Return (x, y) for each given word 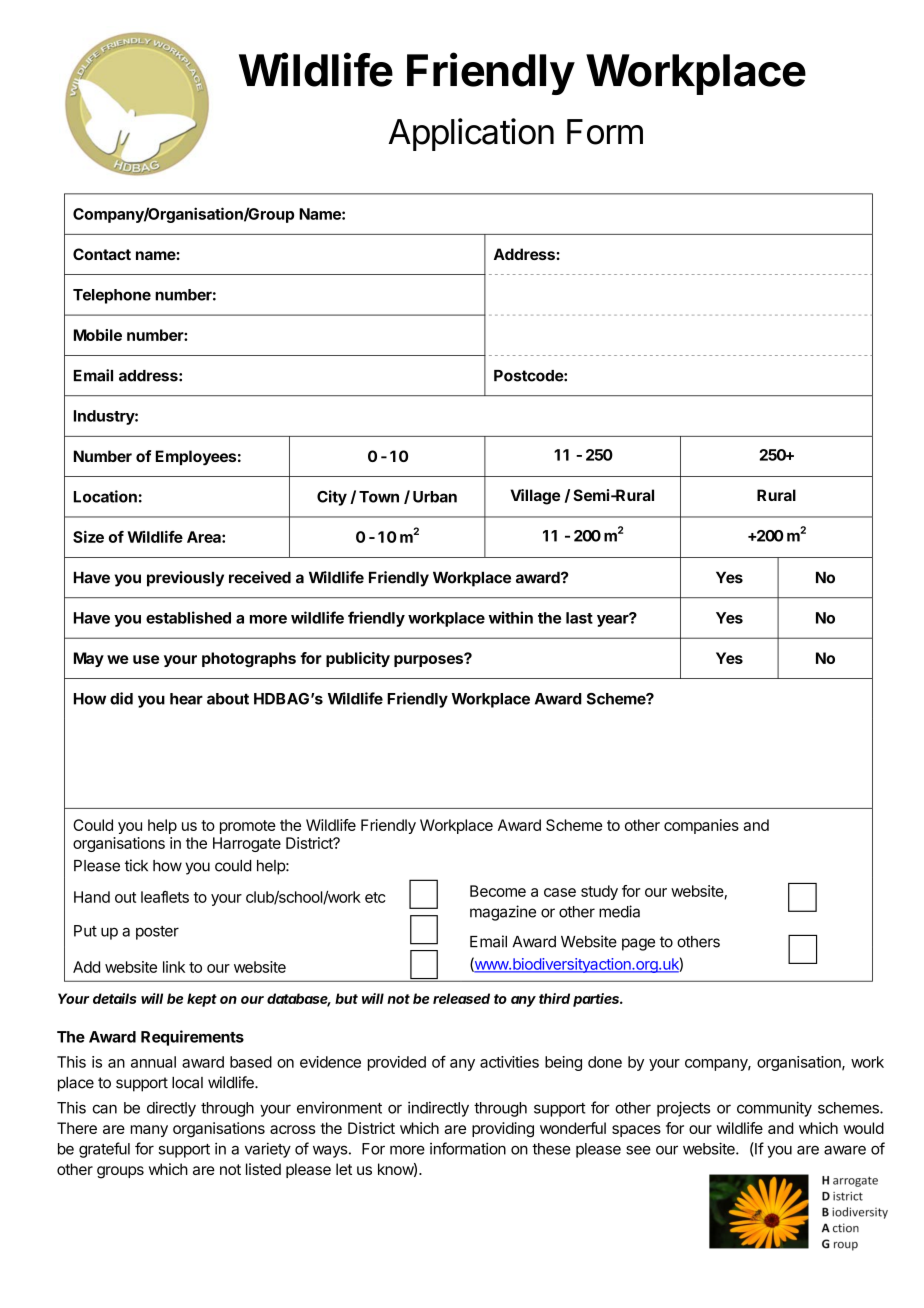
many (149, 1131)
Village (535, 497)
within (511, 617)
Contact (102, 254)
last (579, 618)
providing (503, 1130)
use (146, 659)
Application (471, 134)
